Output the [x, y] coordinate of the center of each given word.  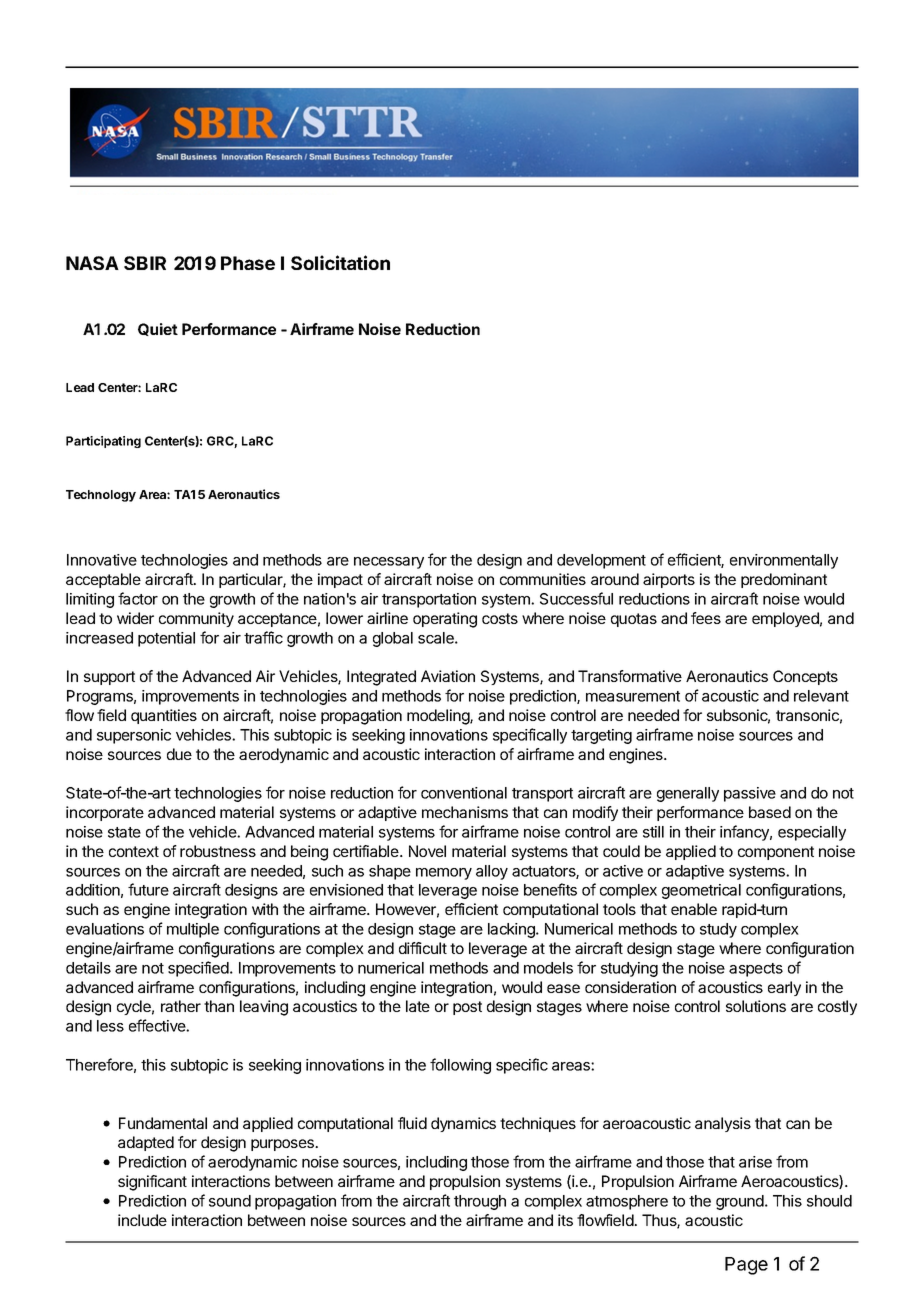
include [142, 1220]
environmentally [784, 561]
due [179, 754]
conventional [464, 793]
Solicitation [340, 262]
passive [750, 794]
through [480, 1202]
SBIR [145, 263]
